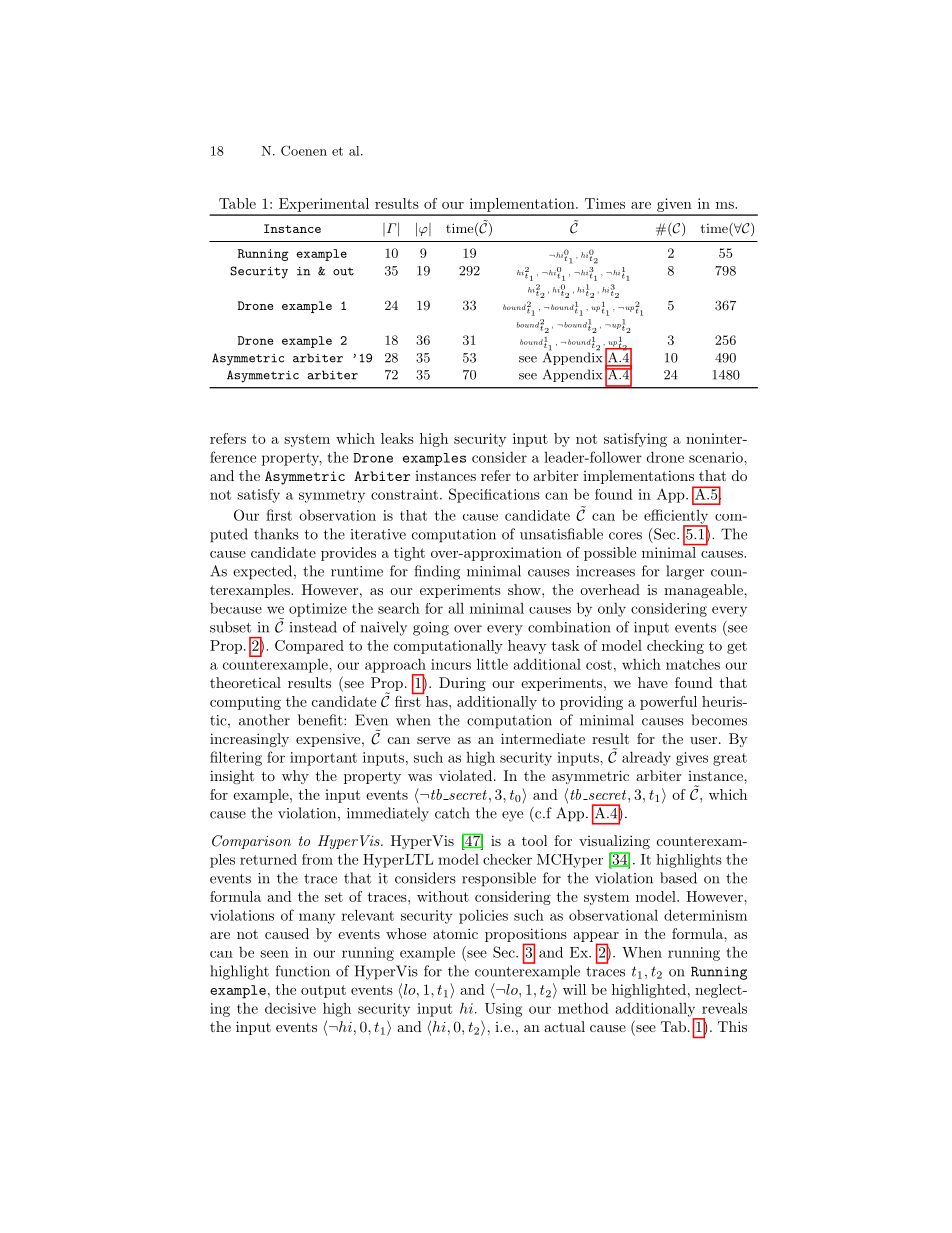 This document has height=1233, width=952. I want to click on decisive, so click(290, 1008).
